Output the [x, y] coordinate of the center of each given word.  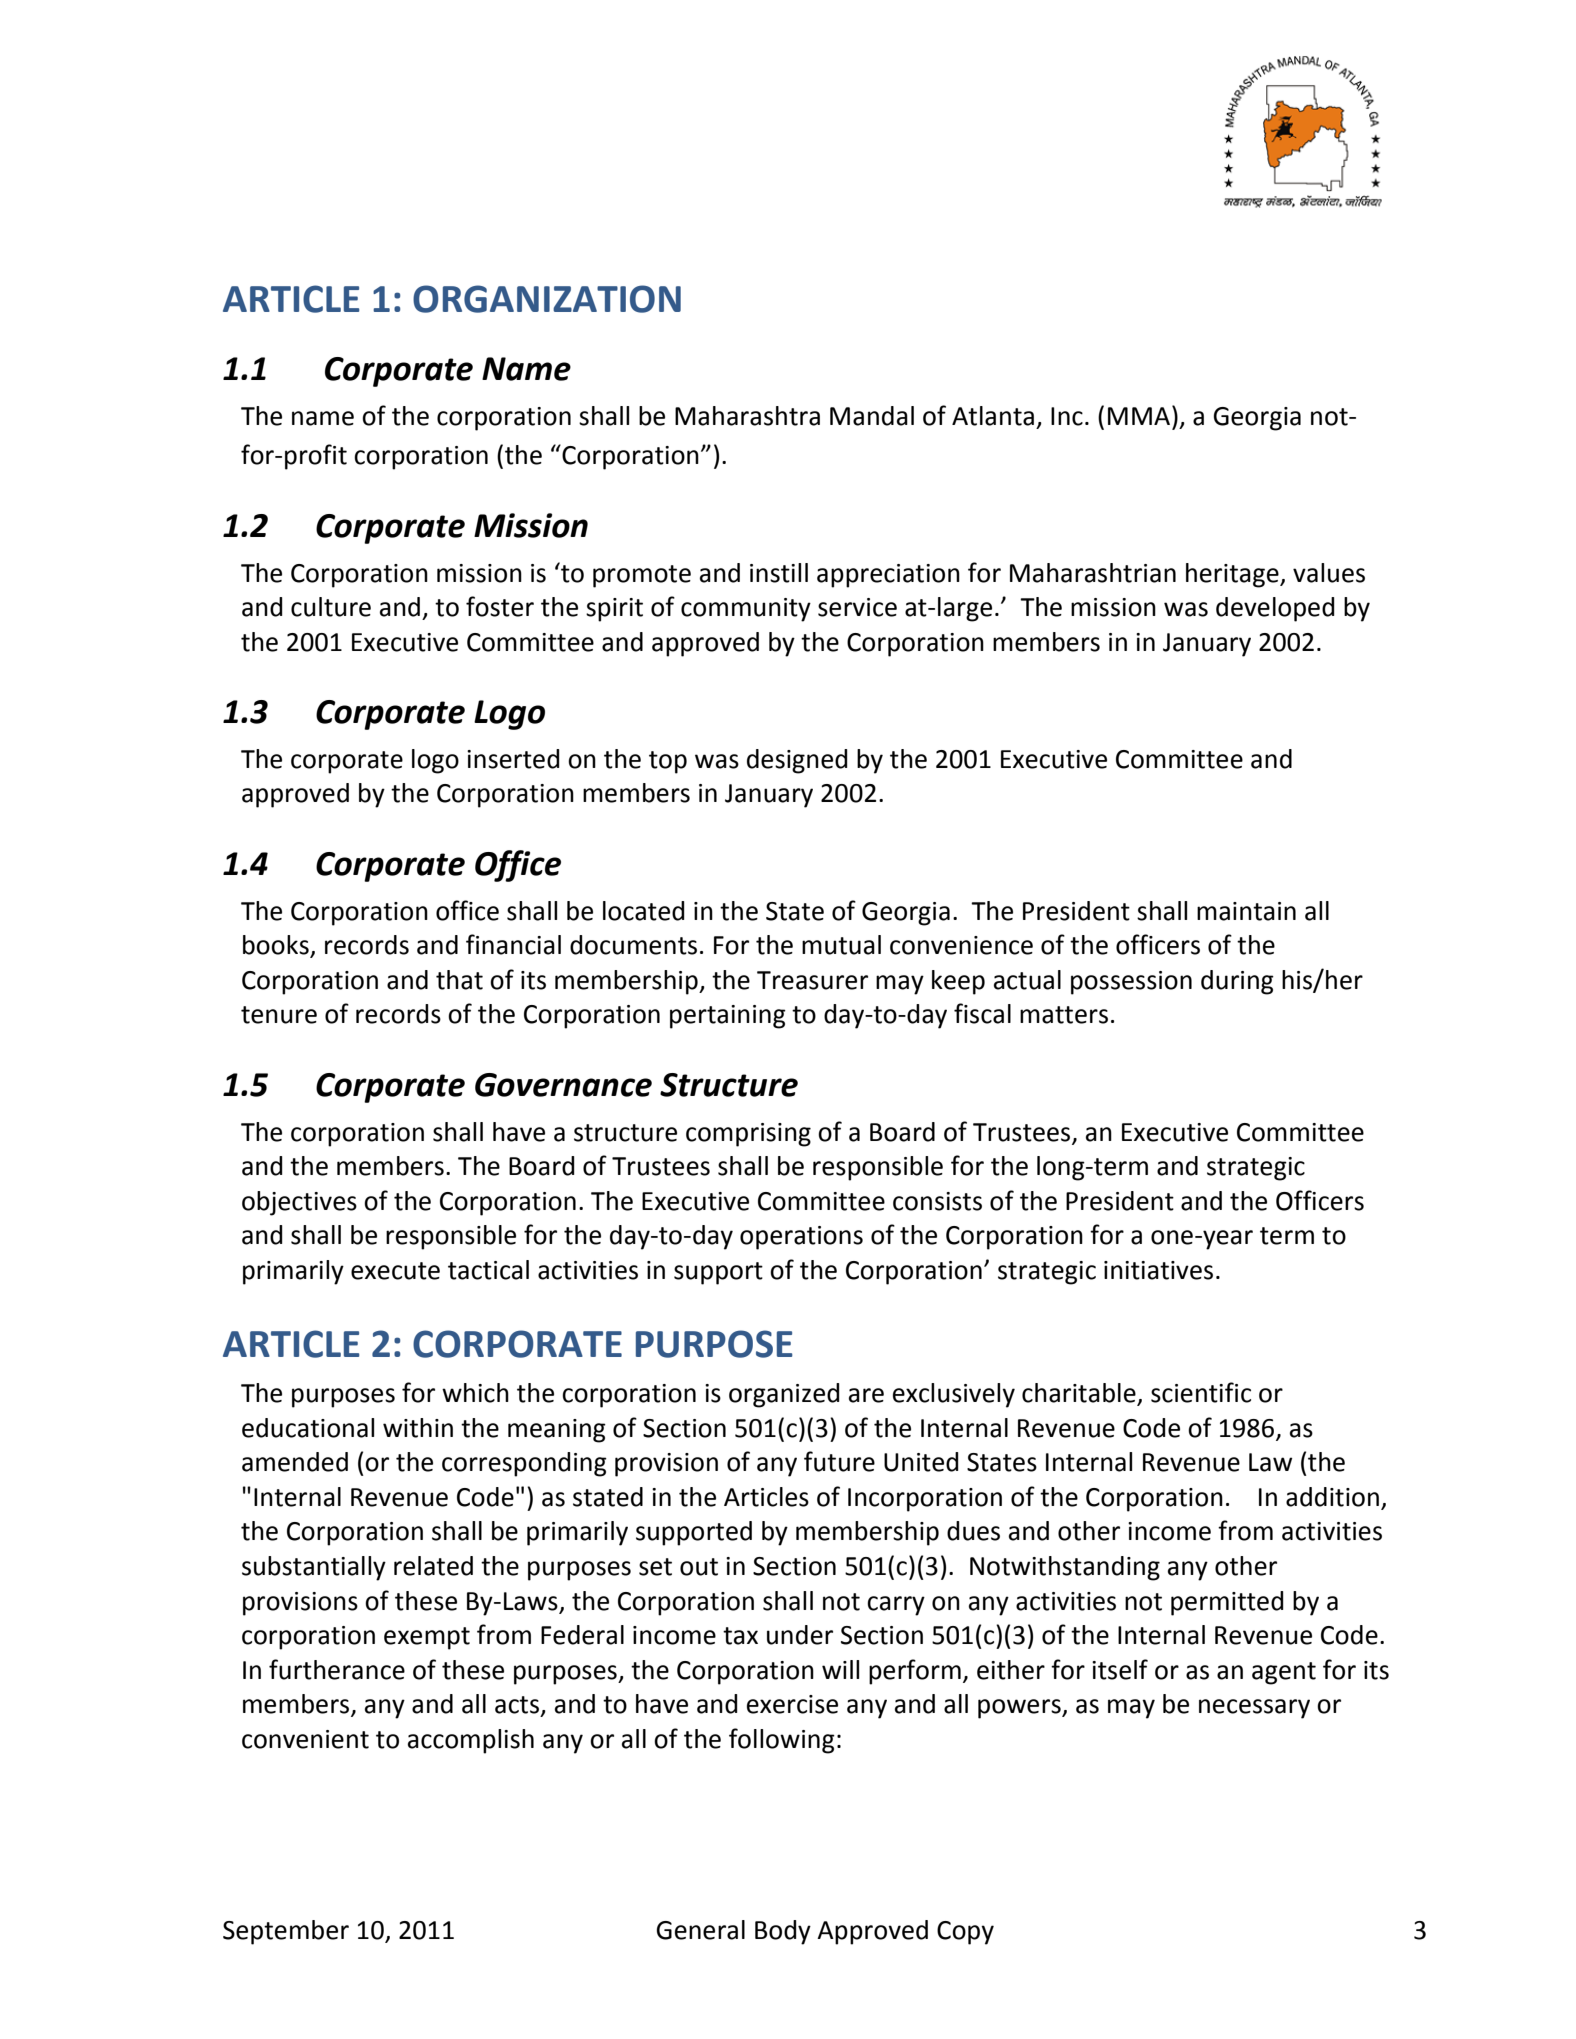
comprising [748, 1135]
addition [1332, 1497]
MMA [1140, 415]
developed [1275, 609]
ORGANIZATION [547, 299]
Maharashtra [747, 416]
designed [797, 761]
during [1237, 982]
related [433, 1566]
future [839, 1461]
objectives [299, 1203]
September [286, 1932]
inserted [513, 759]
